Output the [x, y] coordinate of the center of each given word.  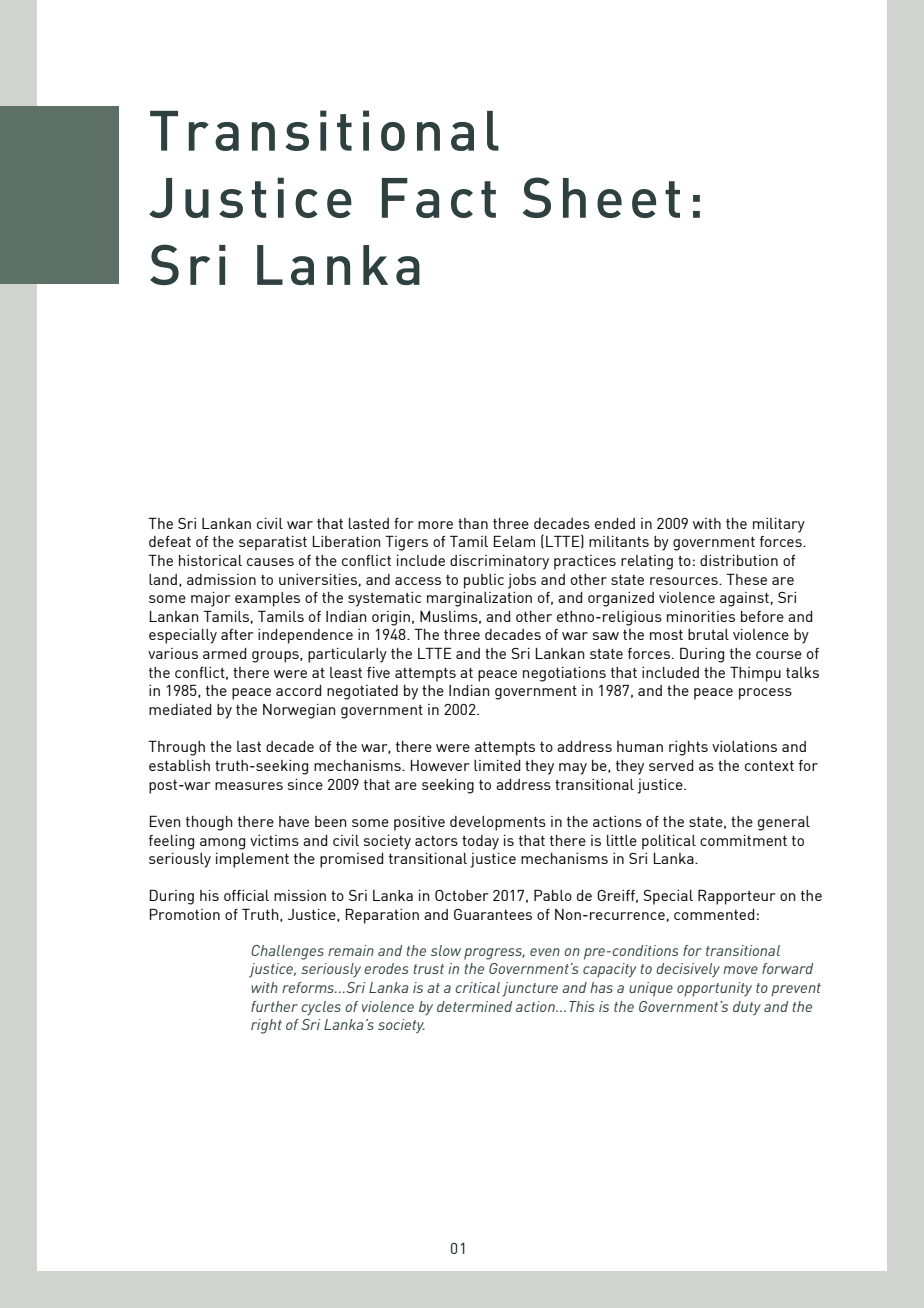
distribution [739, 560]
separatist [273, 543]
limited [497, 765]
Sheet [601, 197]
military [779, 525]
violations [744, 746]
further [274, 1006]
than [473, 523]
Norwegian [299, 711]
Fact [439, 198]
